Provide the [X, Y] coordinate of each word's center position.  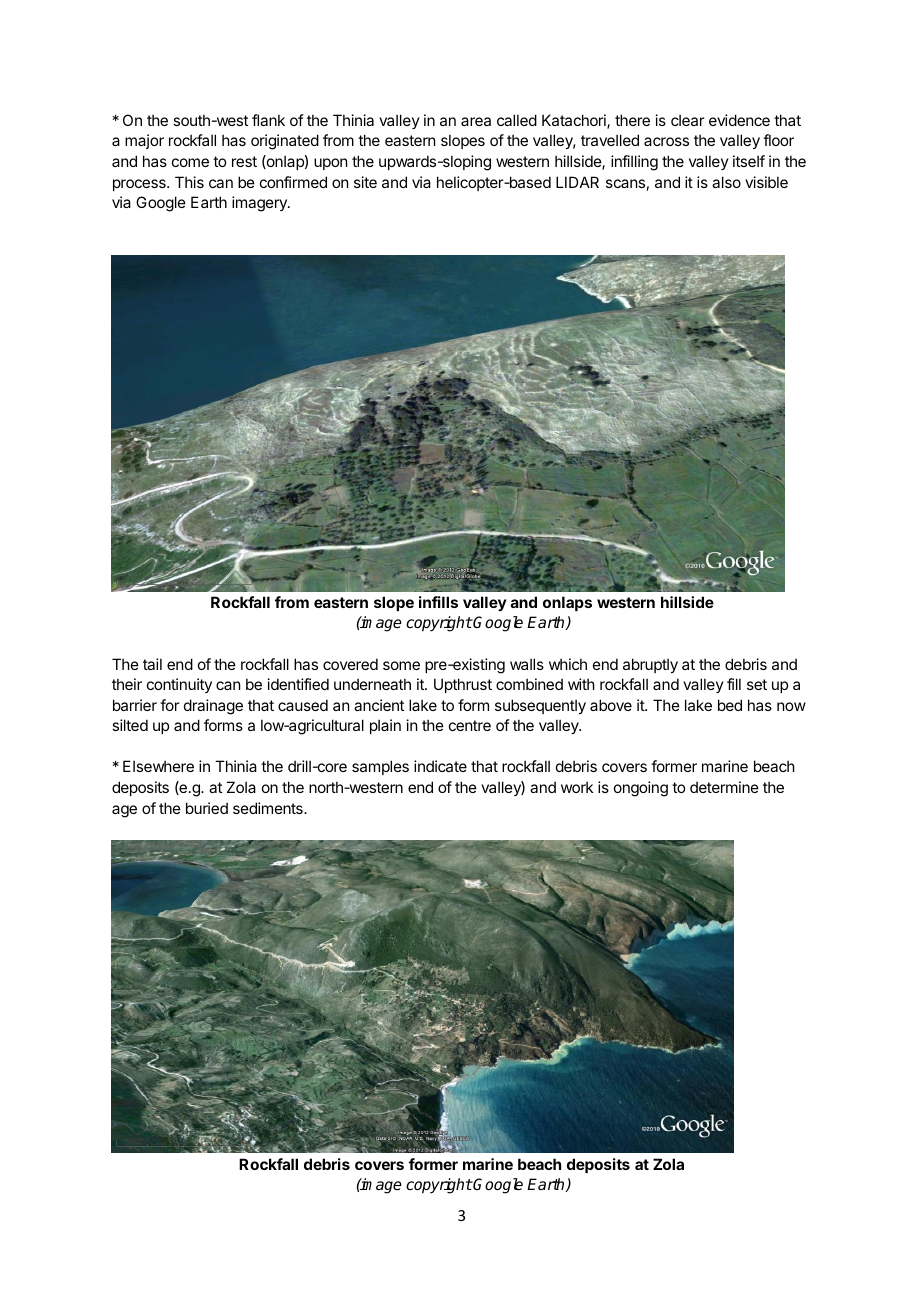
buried [207, 808]
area [476, 121]
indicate [440, 766]
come [190, 162]
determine [724, 787]
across [666, 141]
